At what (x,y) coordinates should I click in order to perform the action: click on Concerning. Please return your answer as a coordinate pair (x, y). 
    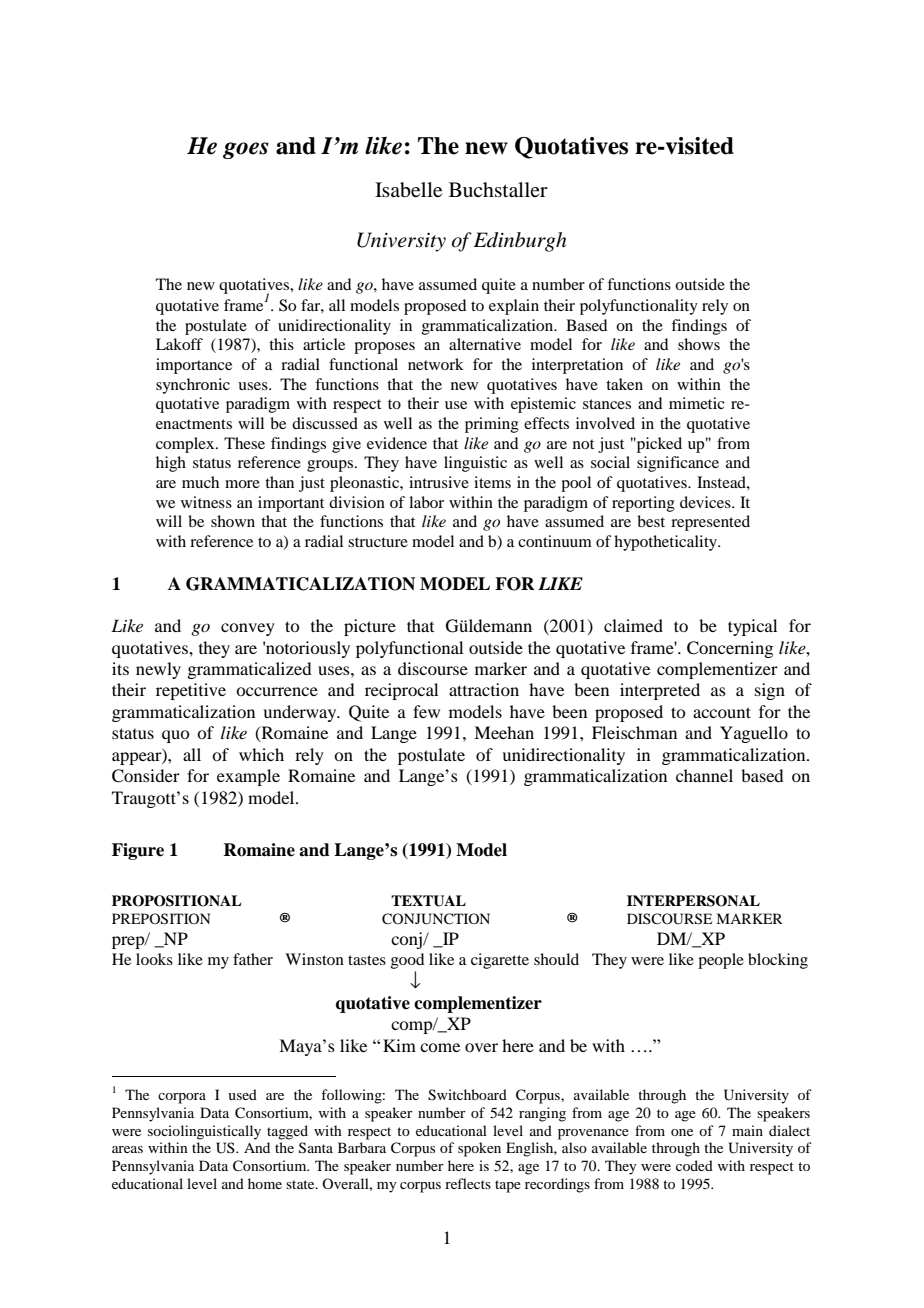
    Looking at the image, I should click on (730, 649).
